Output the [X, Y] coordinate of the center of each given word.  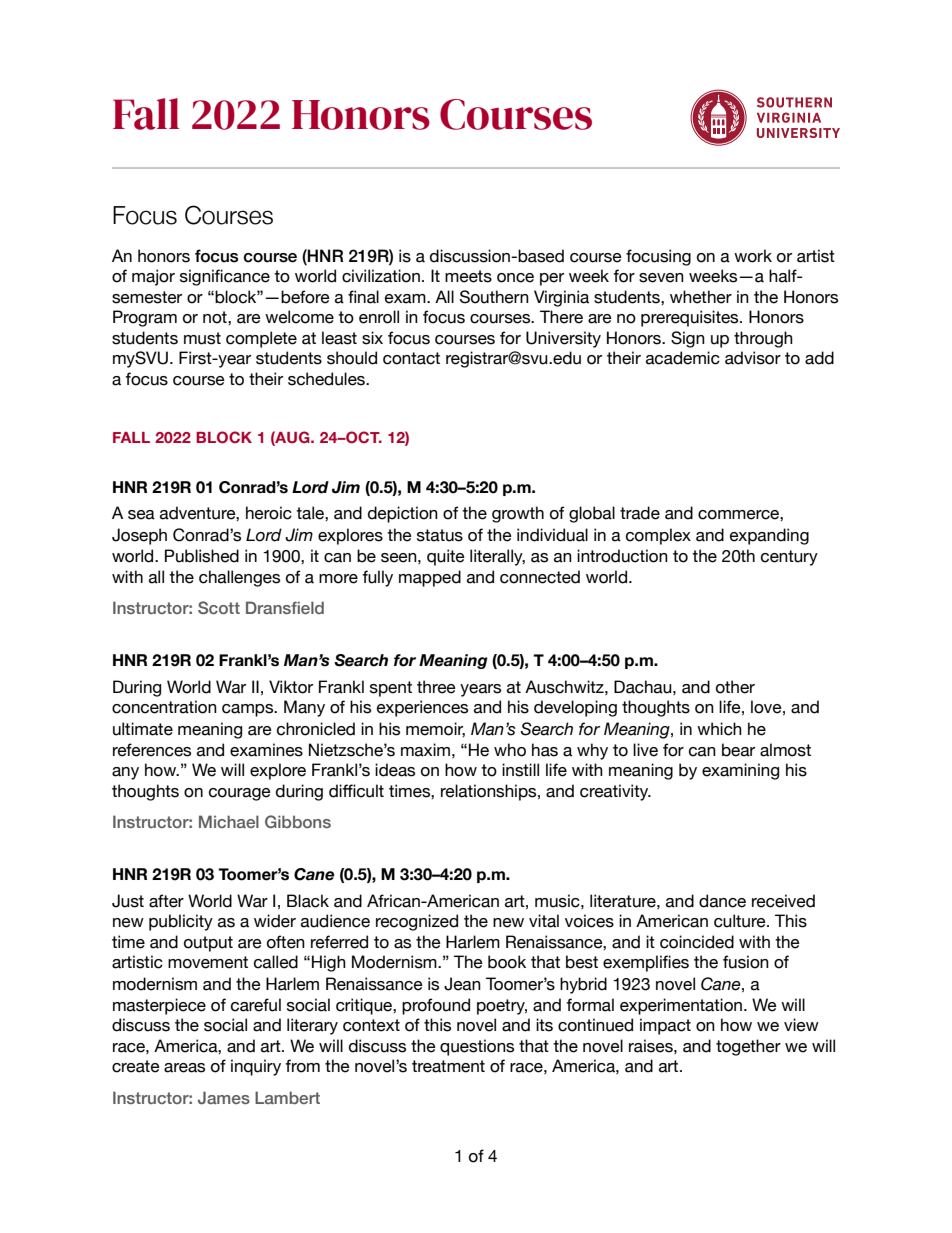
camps [249, 710]
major [153, 277]
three [436, 687]
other [735, 687]
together [748, 1047]
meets [468, 276]
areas [184, 1068]
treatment [448, 1066]
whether [701, 297]
